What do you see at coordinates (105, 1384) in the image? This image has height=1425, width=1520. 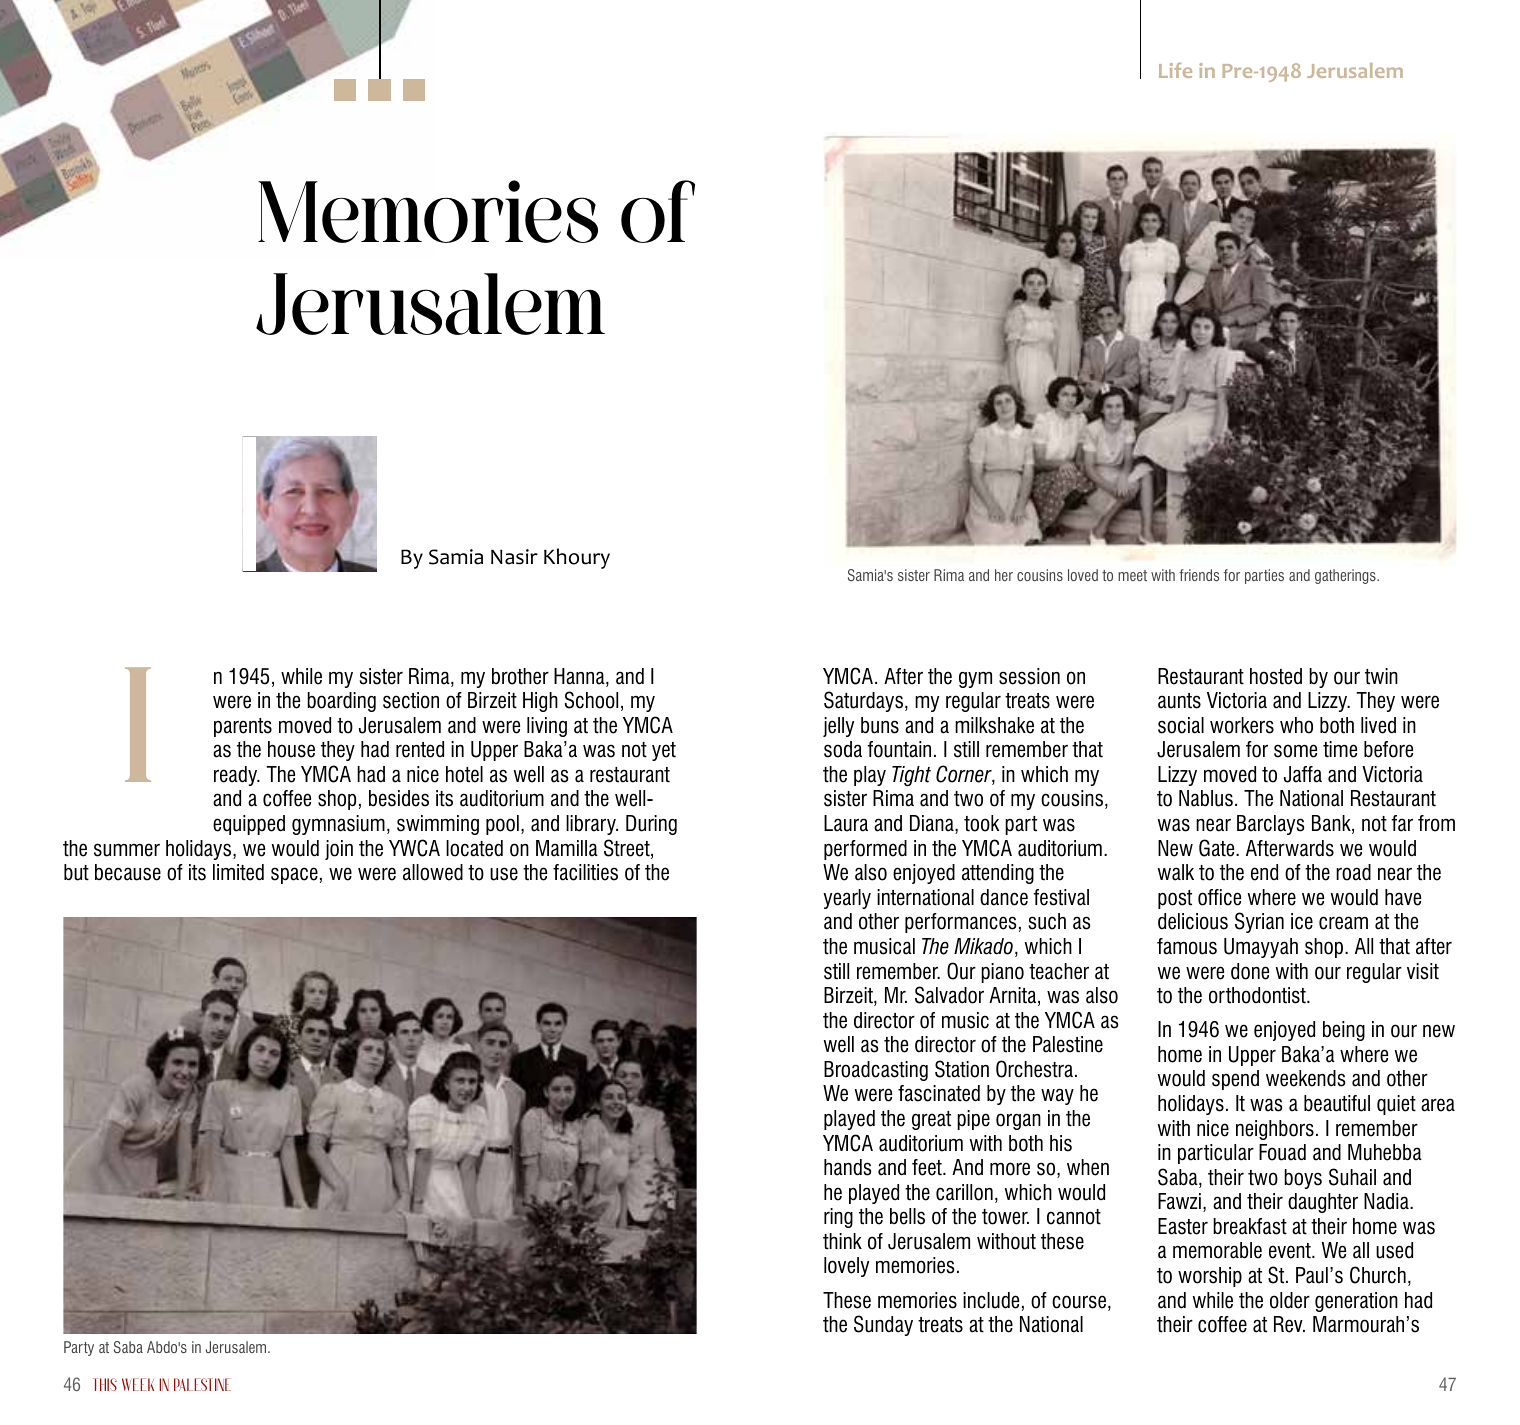 I see `THIS` at bounding box center [105, 1384].
